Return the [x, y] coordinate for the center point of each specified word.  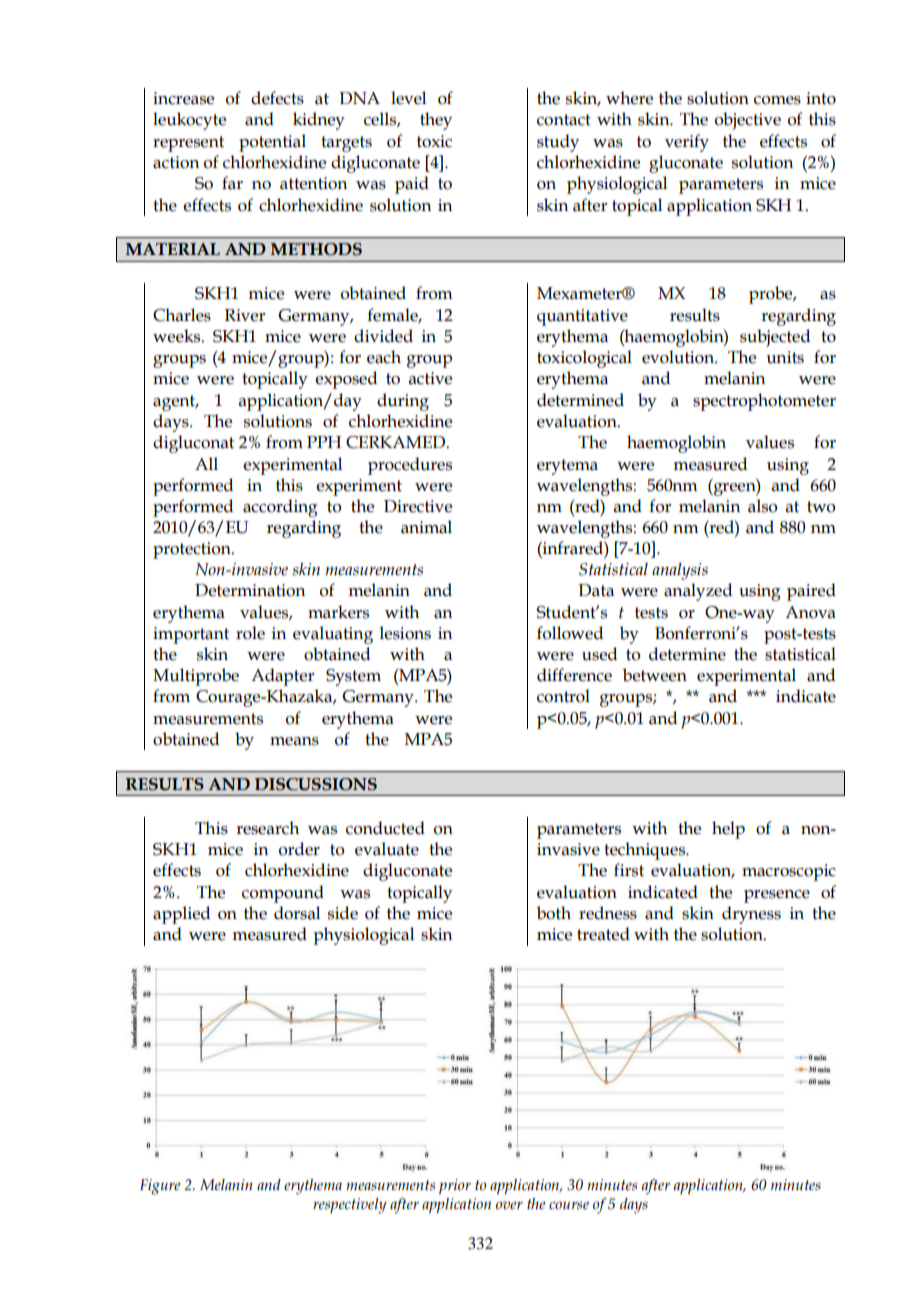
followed [570, 633]
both [554, 913]
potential [272, 143]
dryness [751, 915]
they [436, 121]
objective [748, 121]
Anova [810, 612]
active [430, 378]
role [250, 633]
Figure [160, 1187]
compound [283, 894]
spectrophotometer [764, 402]
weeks [178, 336]
